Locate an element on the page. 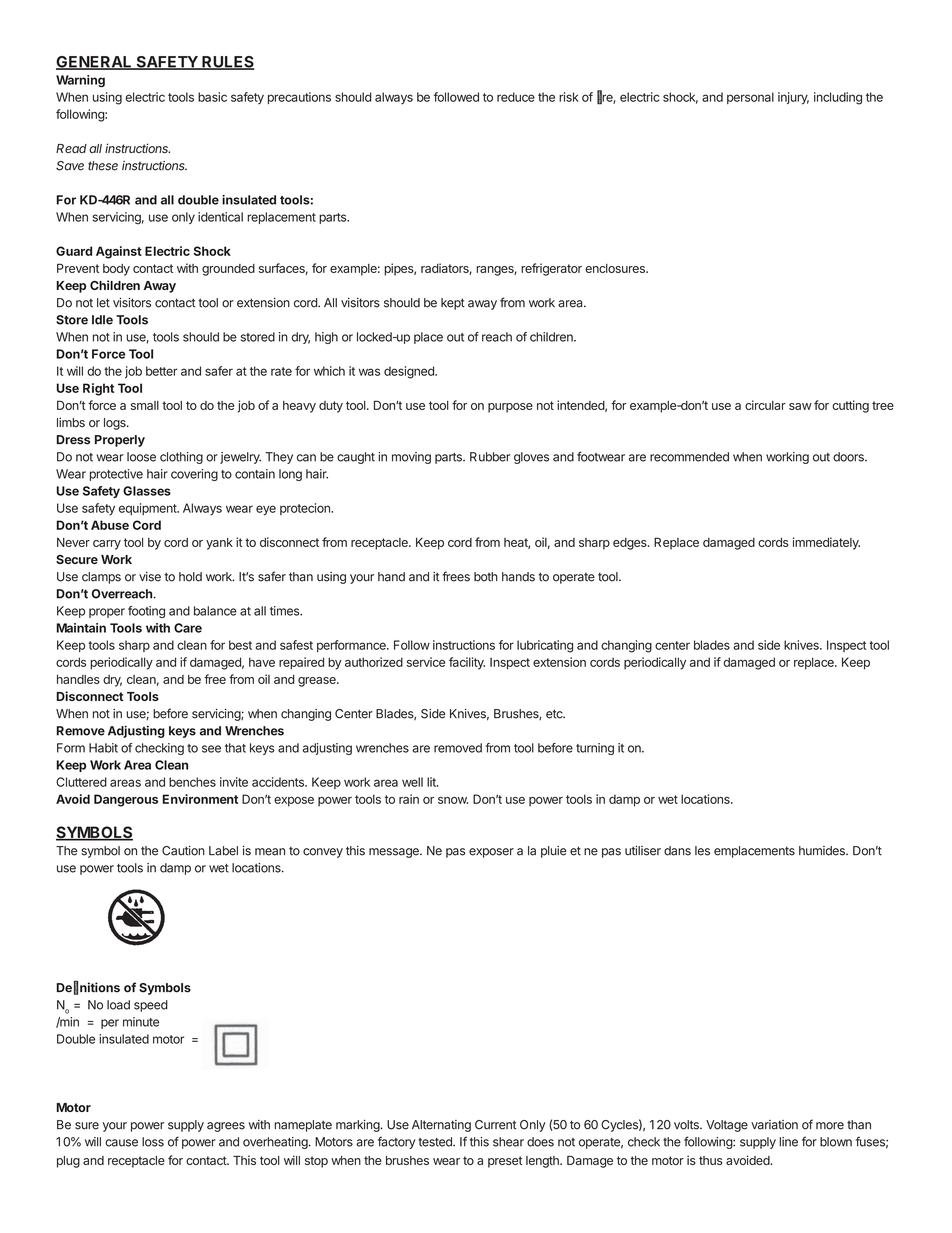  loss is located at coordinates (153, 1142).
